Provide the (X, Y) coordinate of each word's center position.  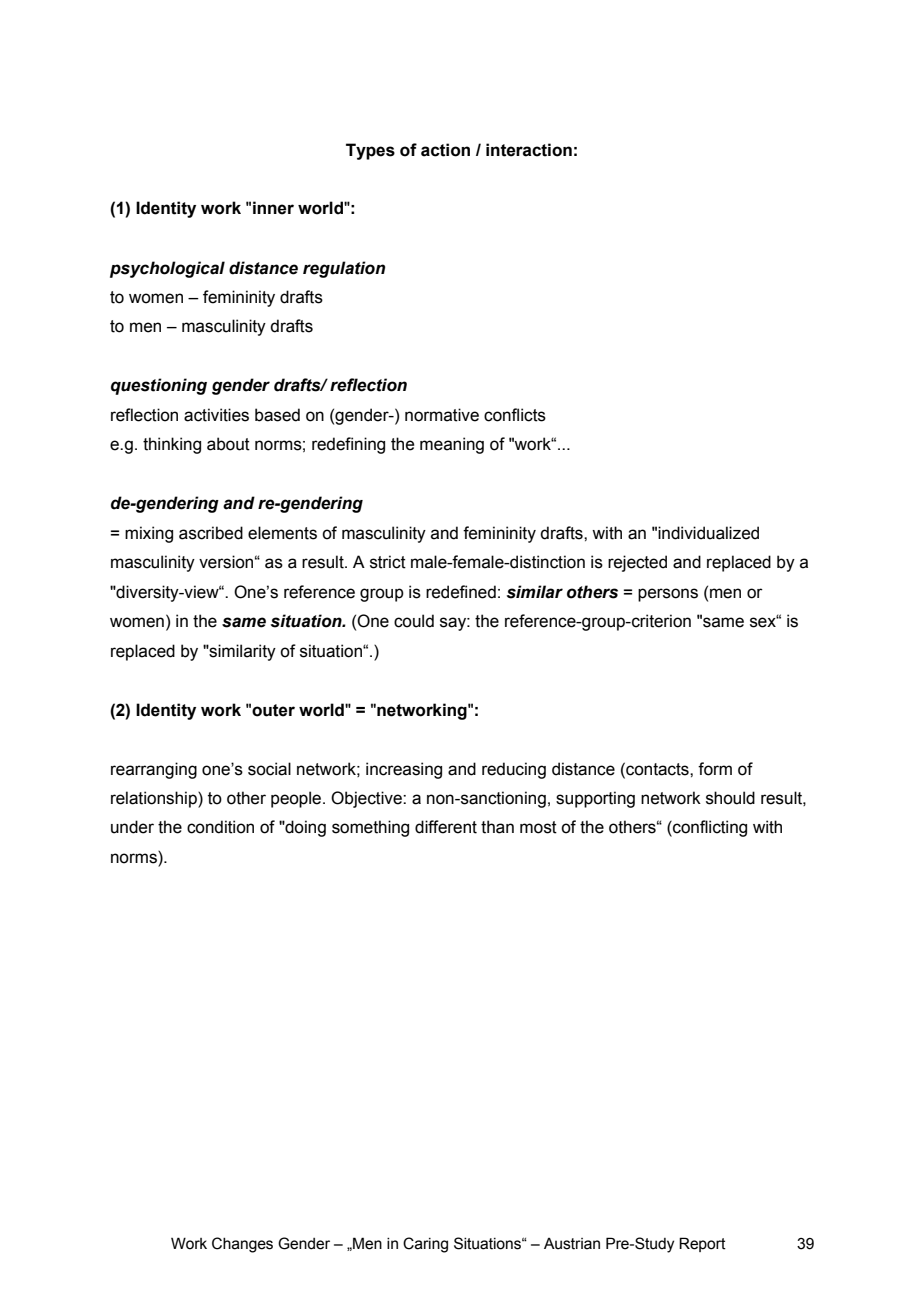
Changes (242, 1245)
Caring (425, 1245)
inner (273, 208)
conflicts (515, 415)
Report (702, 1244)
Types (370, 151)
